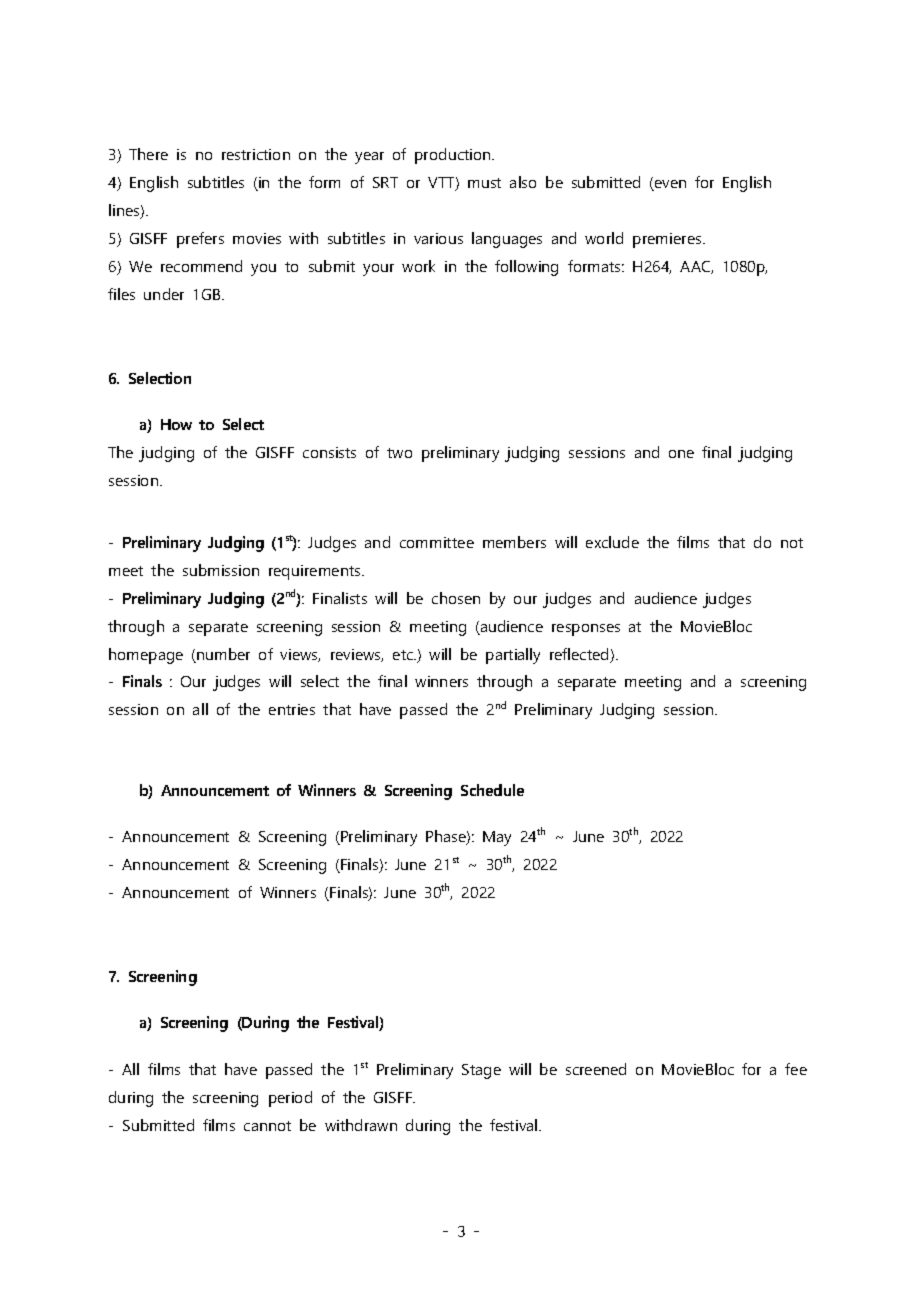 Image resolution: width=924 pixels, height=1307 pixels. What do you see at coordinates (399, 453) in the image?
I see `two` at bounding box center [399, 453].
